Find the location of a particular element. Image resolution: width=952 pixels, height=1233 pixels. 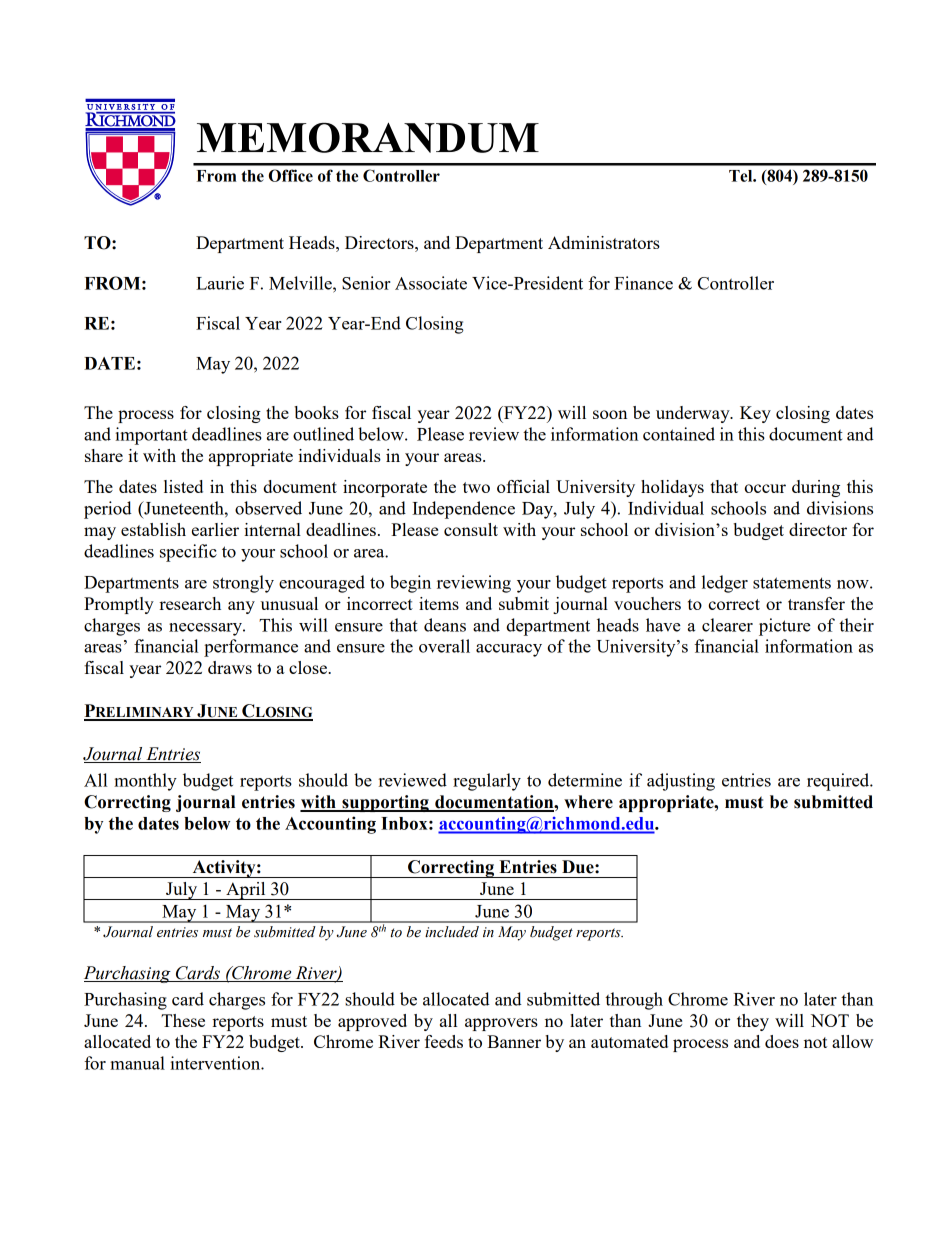

statements is located at coordinates (792, 583).
